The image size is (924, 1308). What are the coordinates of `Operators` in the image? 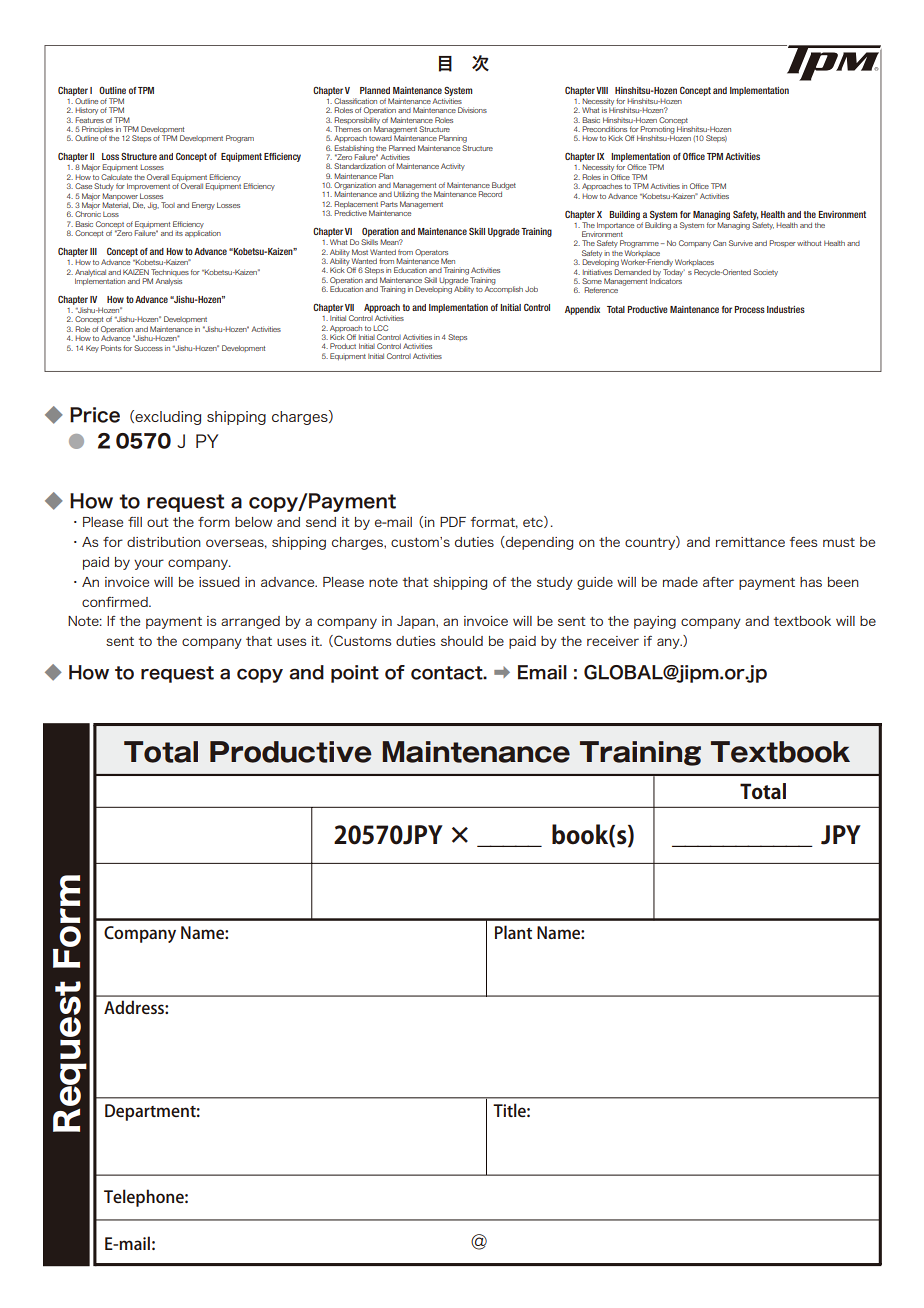 It's located at (431, 254).
